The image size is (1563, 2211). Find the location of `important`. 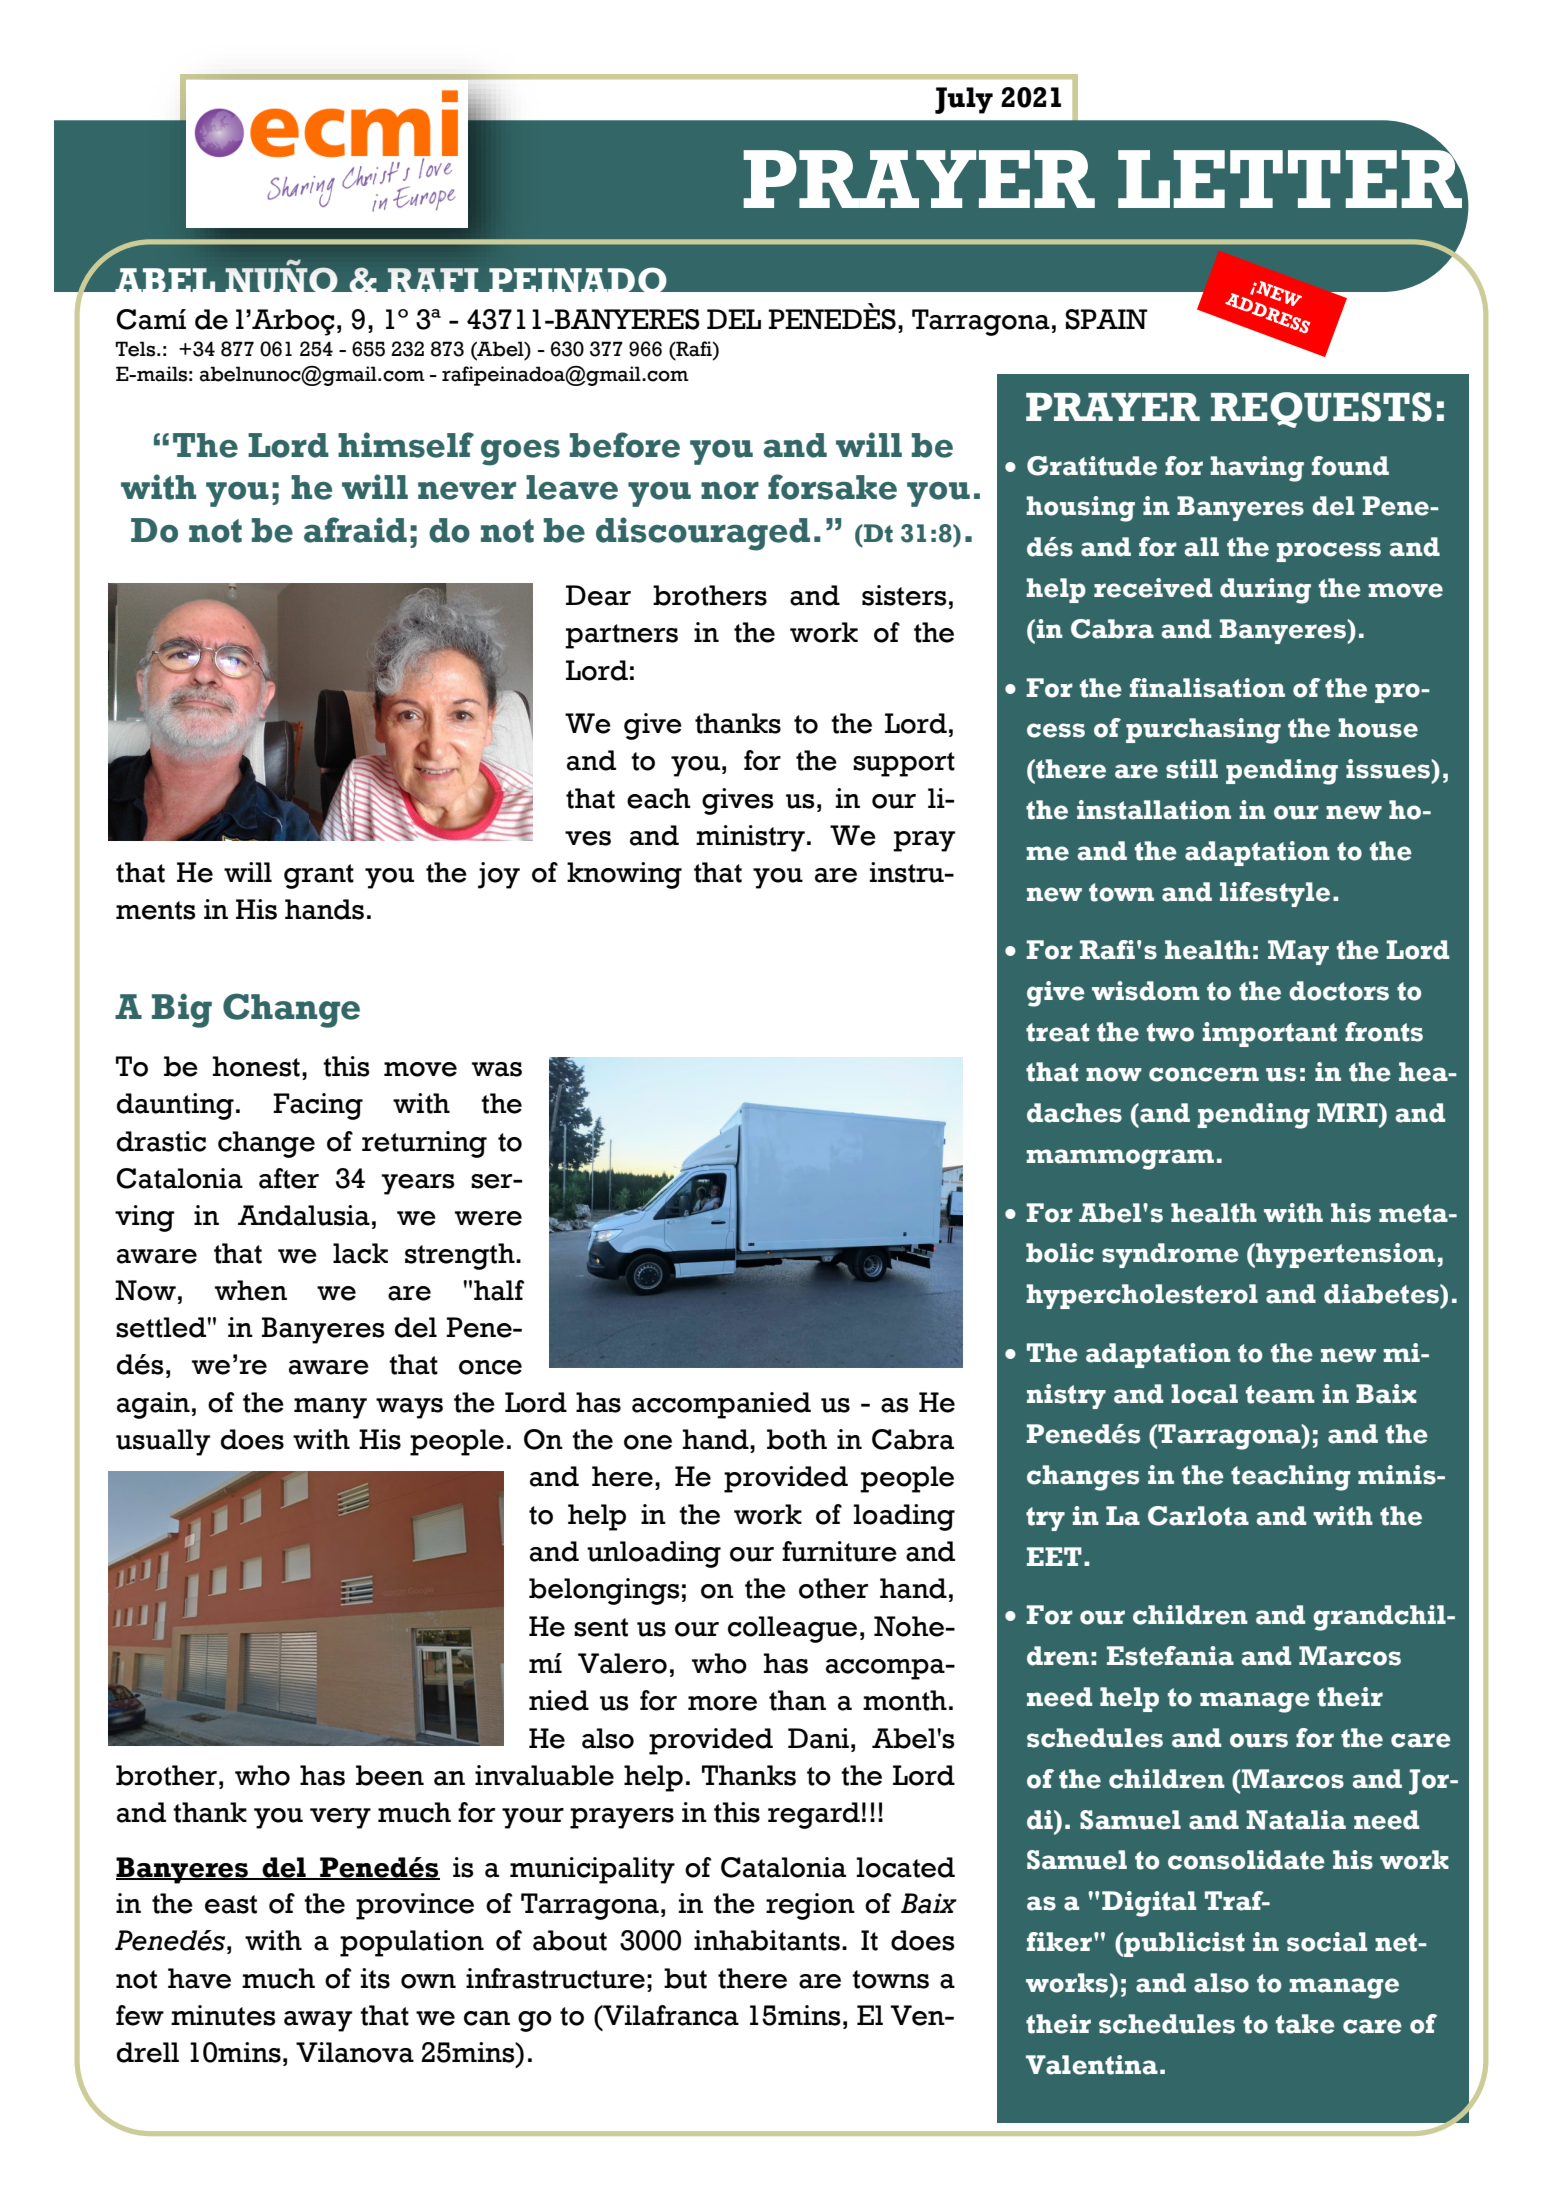

important is located at coordinates (1270, 1034).
